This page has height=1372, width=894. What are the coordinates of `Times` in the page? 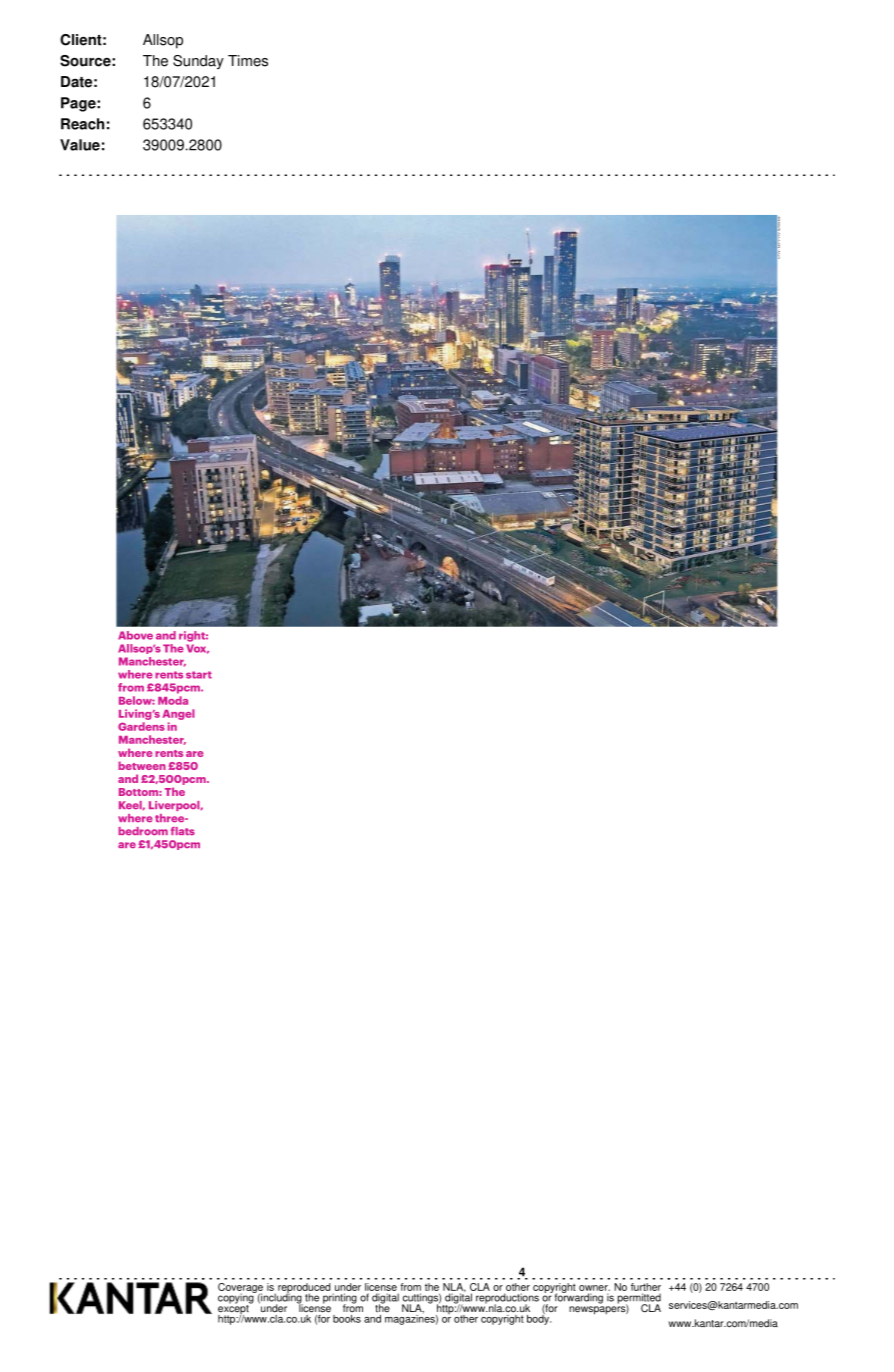 It's located at (248, 61).
